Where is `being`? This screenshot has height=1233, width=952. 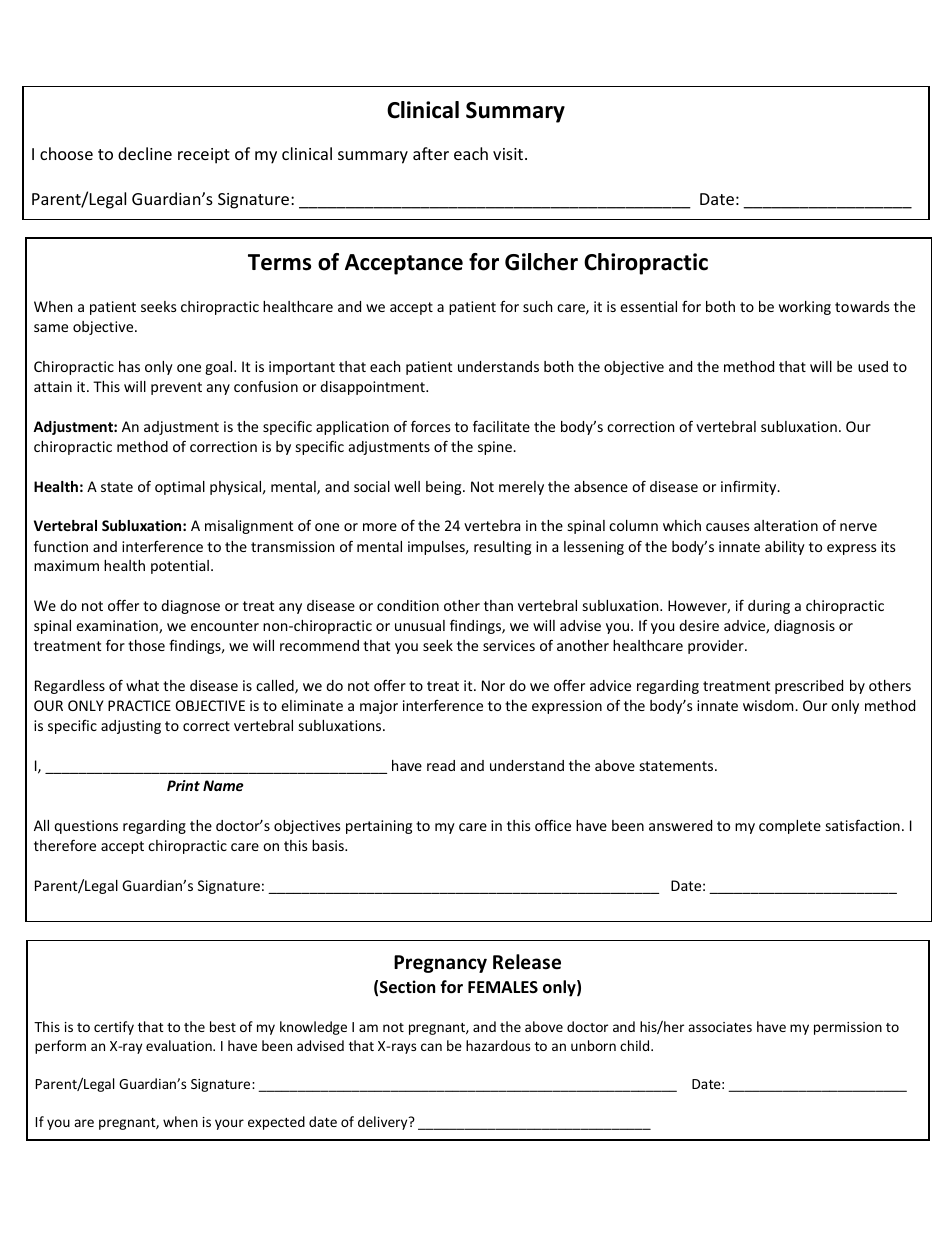 being is located at coordinates (445, 488).
